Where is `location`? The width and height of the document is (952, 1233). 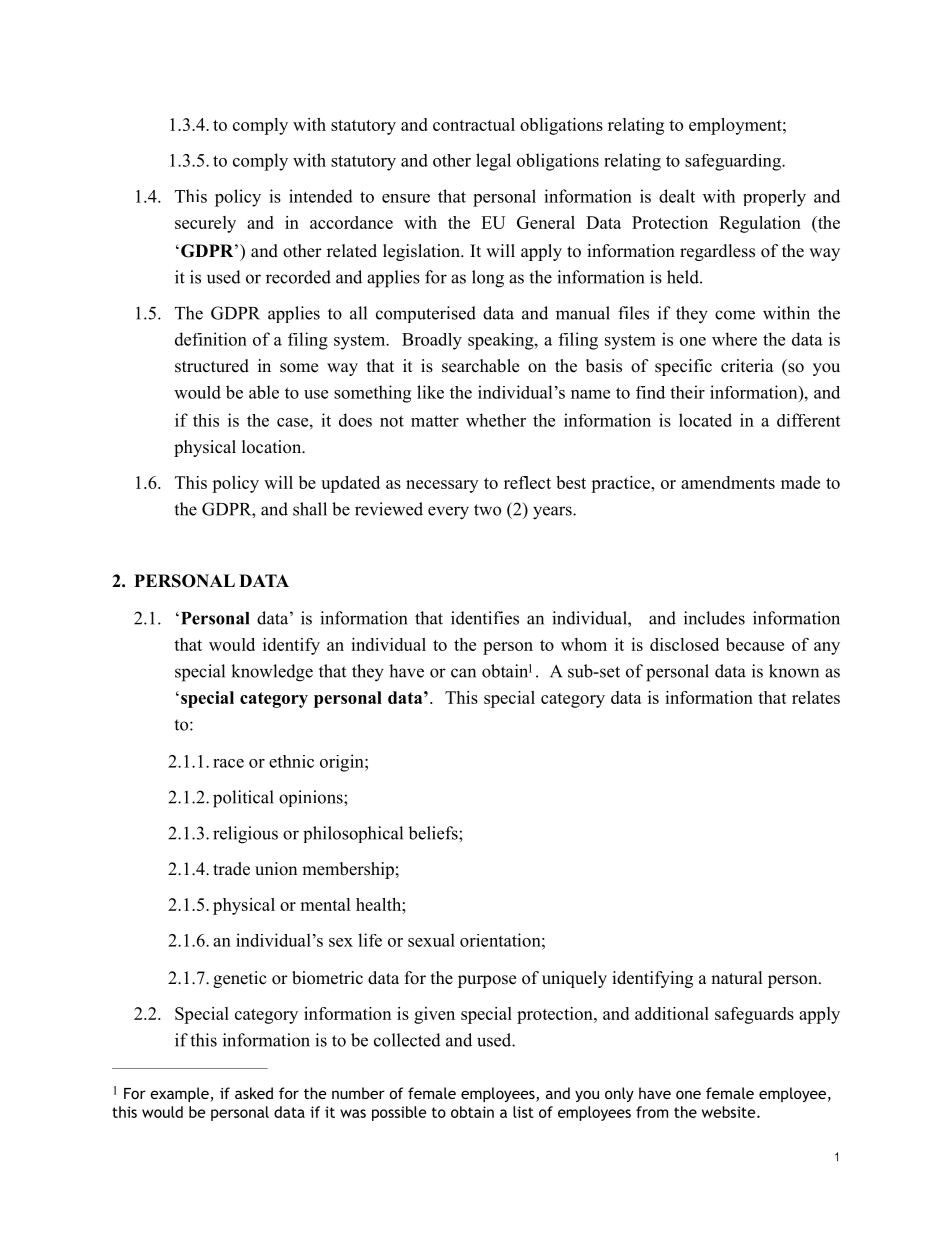
location is located at coordinates (273, 447).
